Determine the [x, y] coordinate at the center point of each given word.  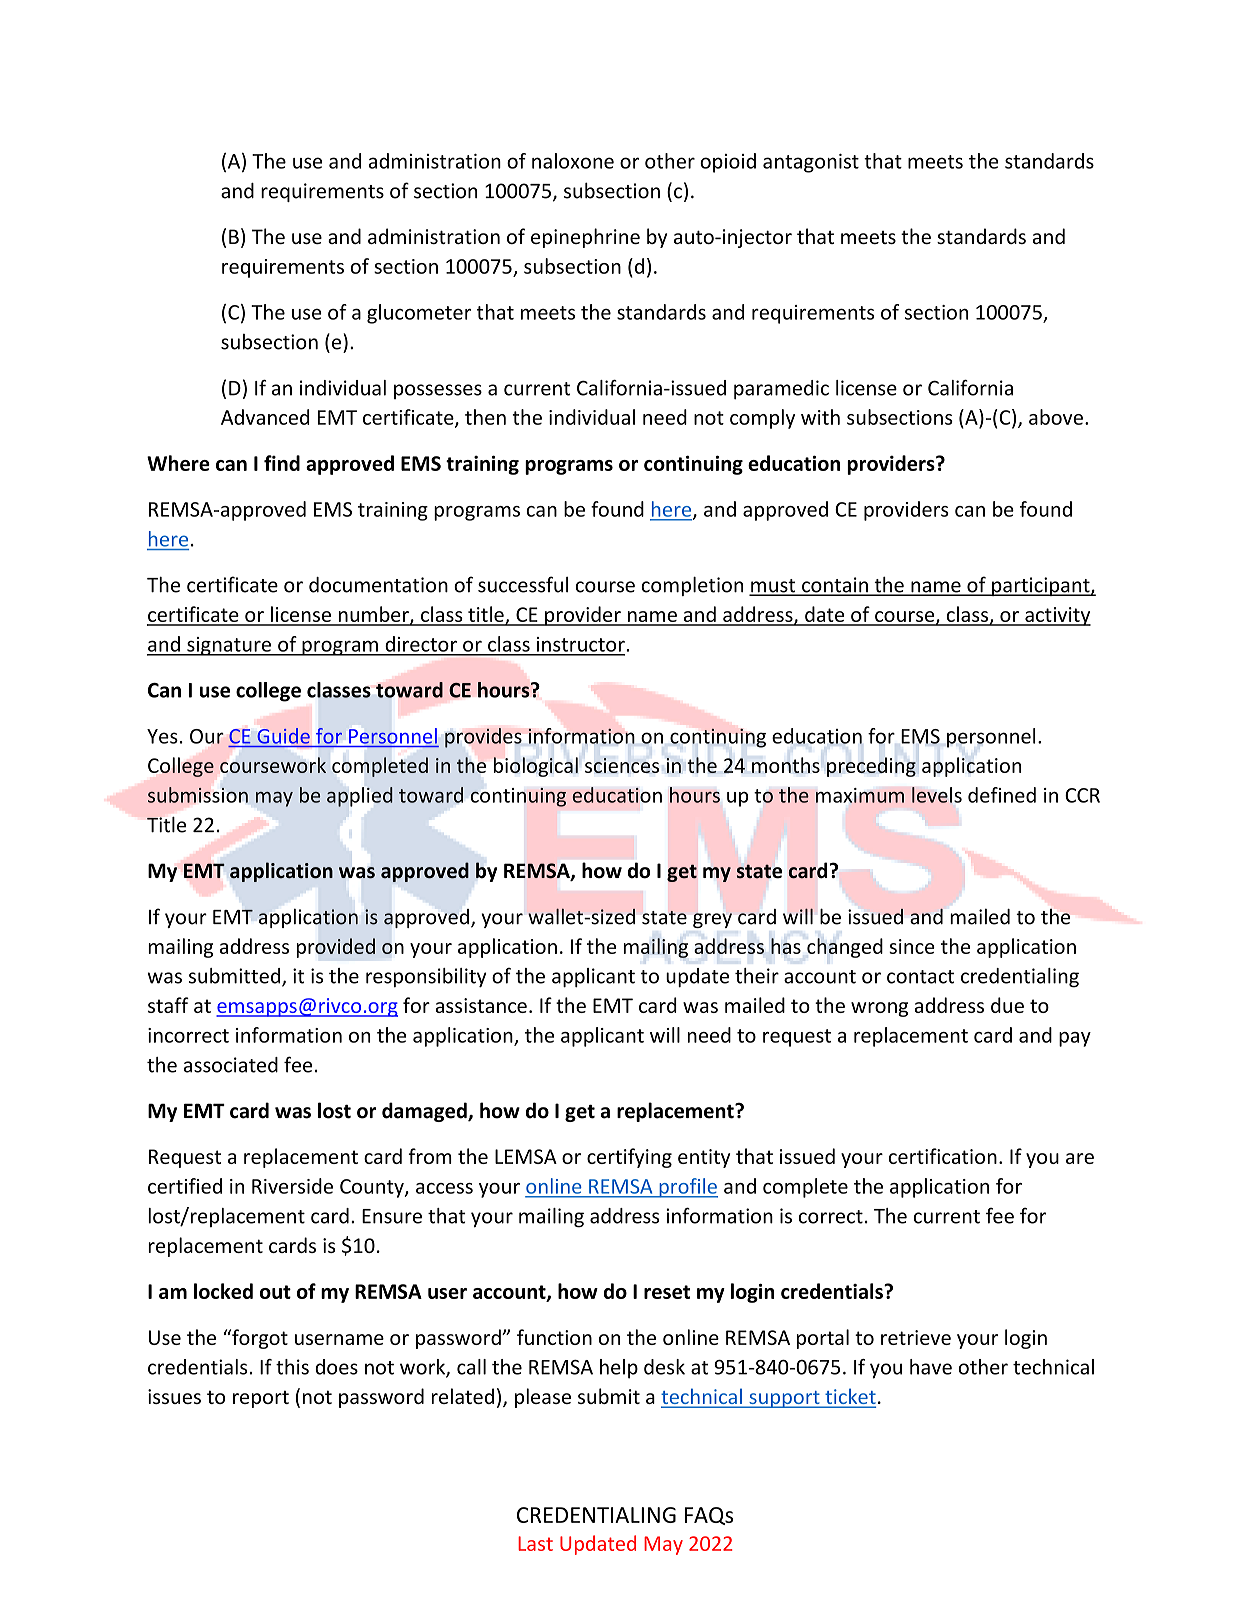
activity [1057, 616]
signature [229, 646]
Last [535, 1543]
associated [231, 1065]
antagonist [811, 163]
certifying [629, 1158]
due [1007, 1005]
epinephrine [585, 238]
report [261, 1399]
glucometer [419, 314]
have [931, 1367]
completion [692, 586]
